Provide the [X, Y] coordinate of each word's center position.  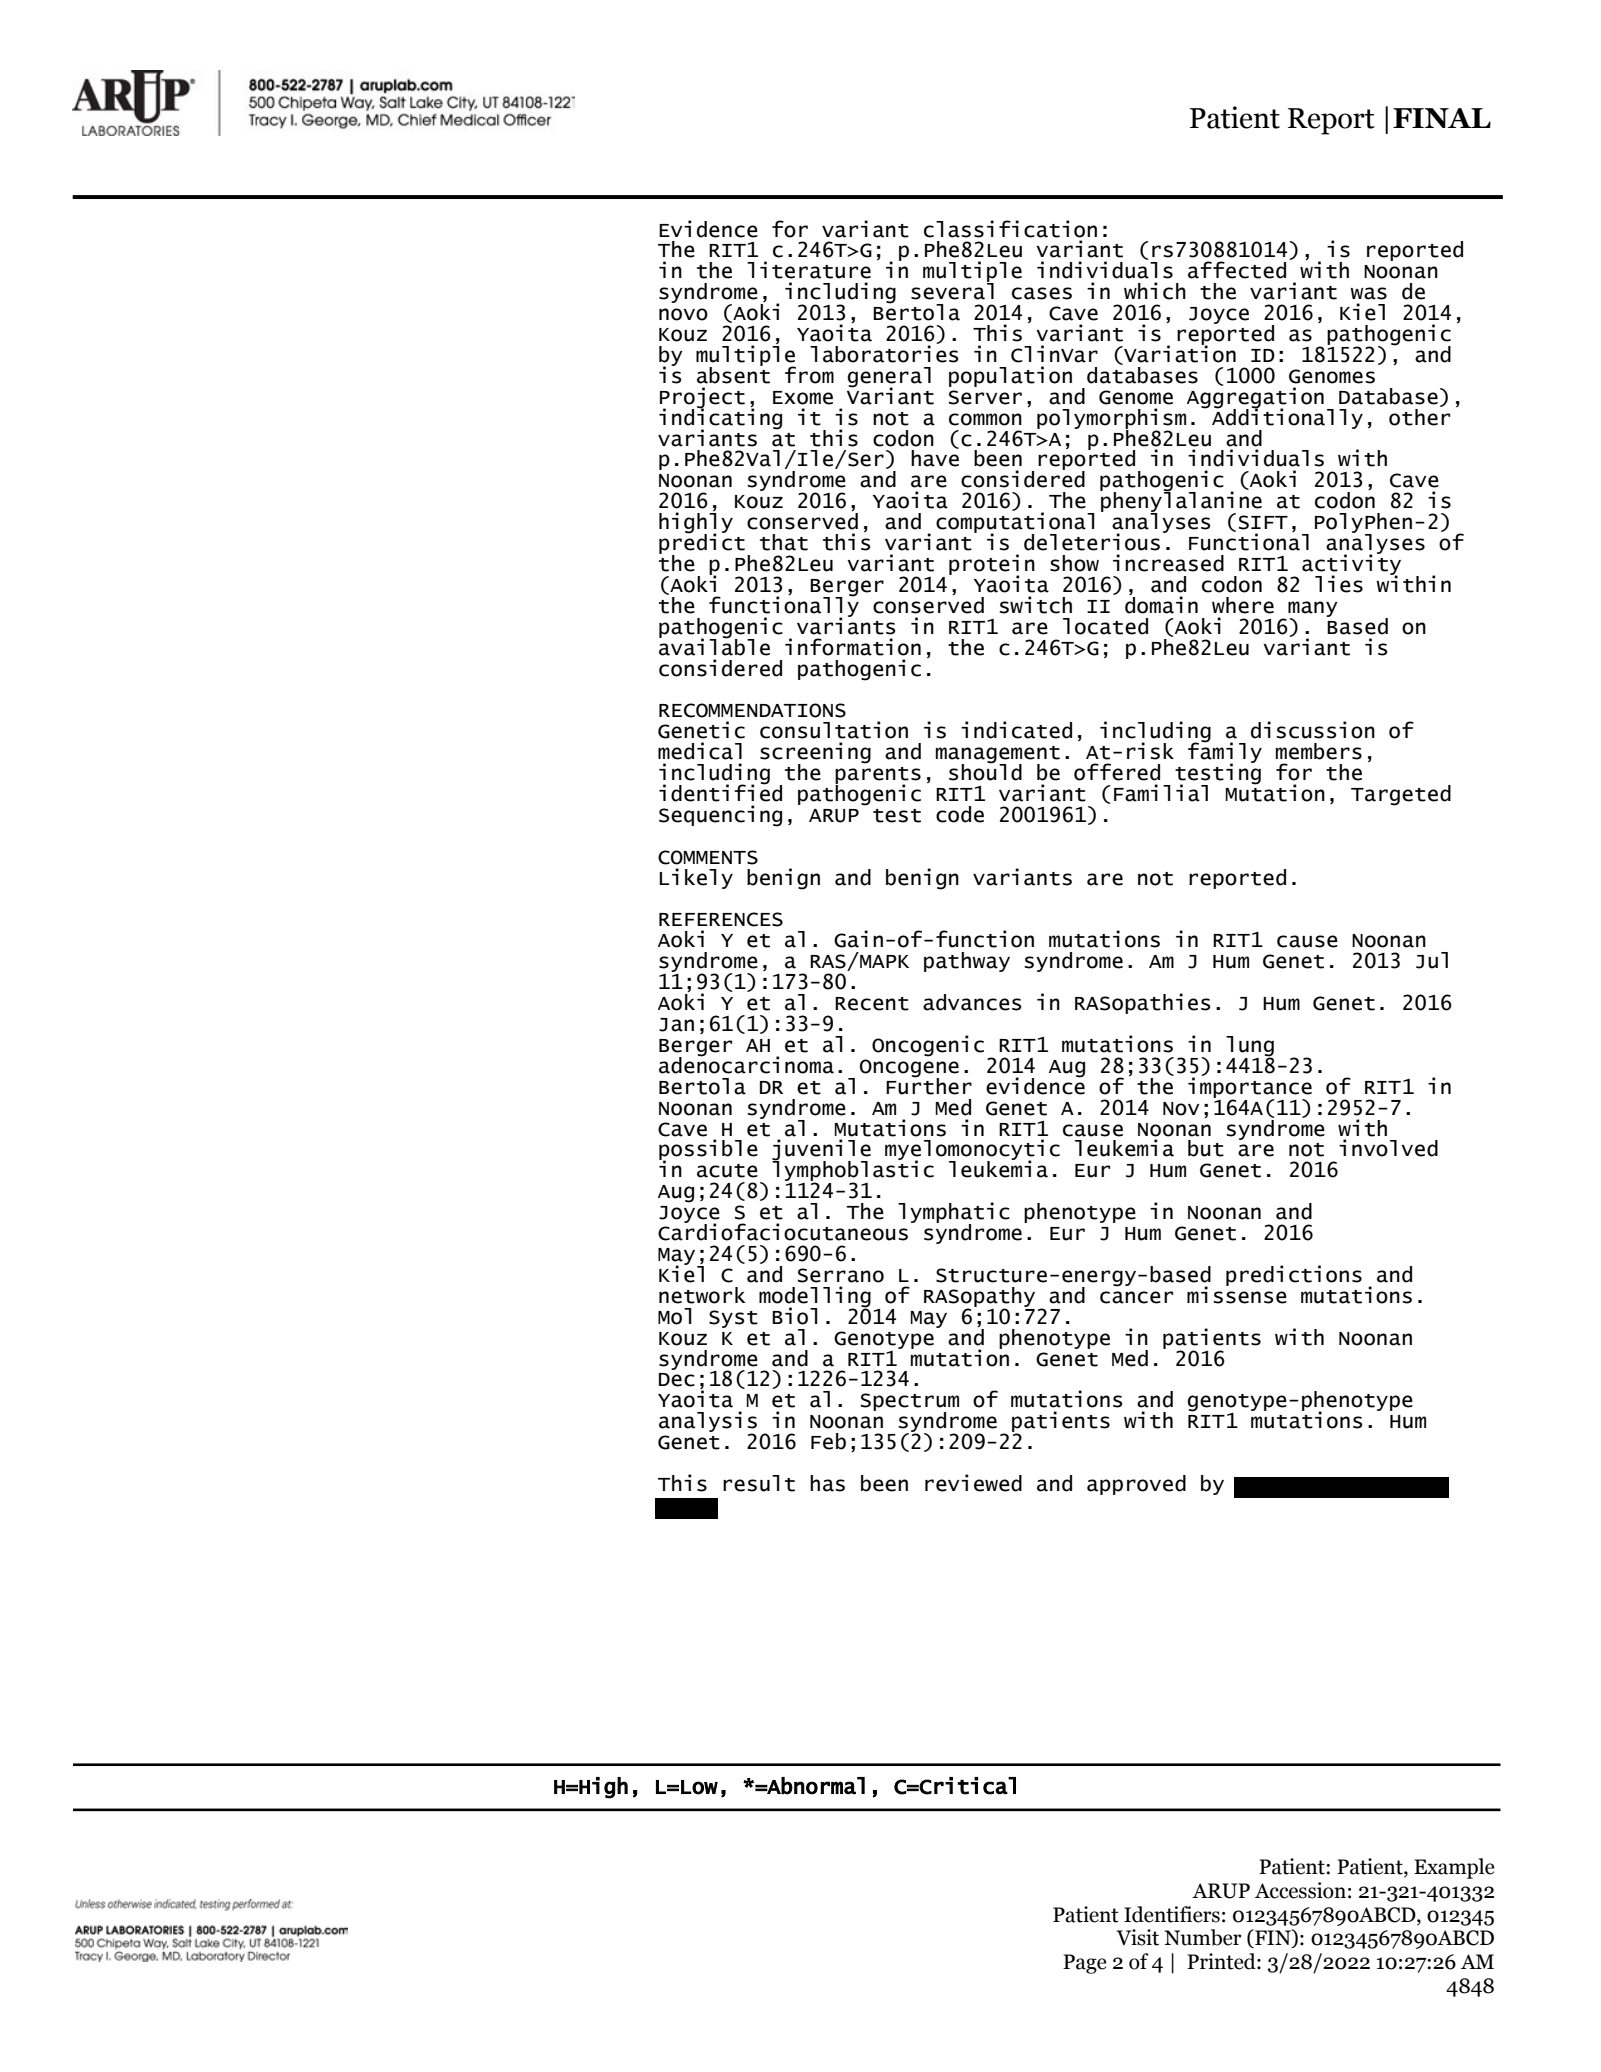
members [1319, 751]
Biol [795, 1316]
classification [1010, 229]
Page [1085, 1964]
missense [1237, 1294]
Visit [1138, 1937]
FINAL [1442, 118]
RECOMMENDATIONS [752, 710]
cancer [1136, 1297]
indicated [1016, 730]
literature [809, 270]
